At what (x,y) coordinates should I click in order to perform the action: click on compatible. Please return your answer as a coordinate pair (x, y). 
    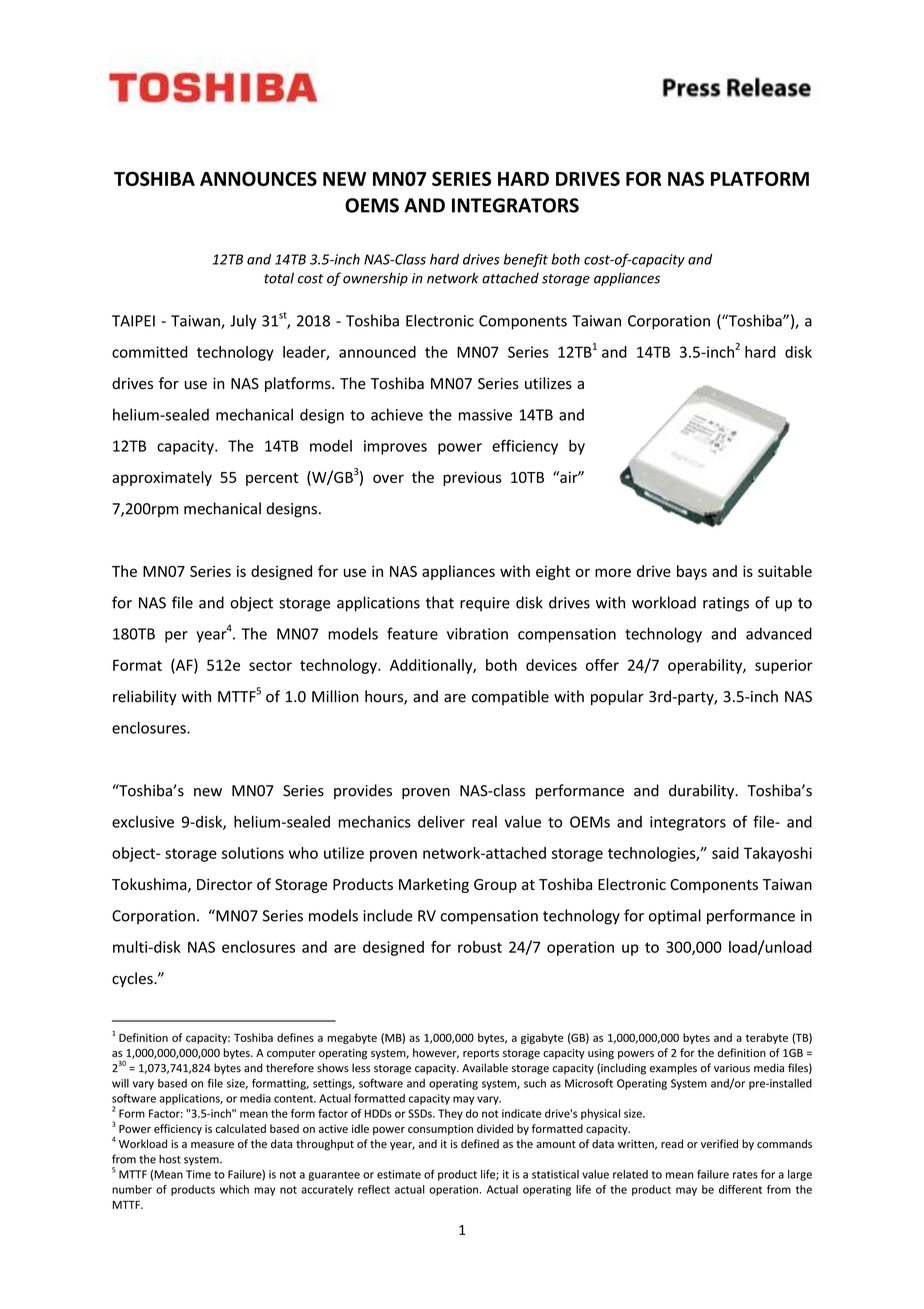
    Looking at the image, I should click on (510, 697).
